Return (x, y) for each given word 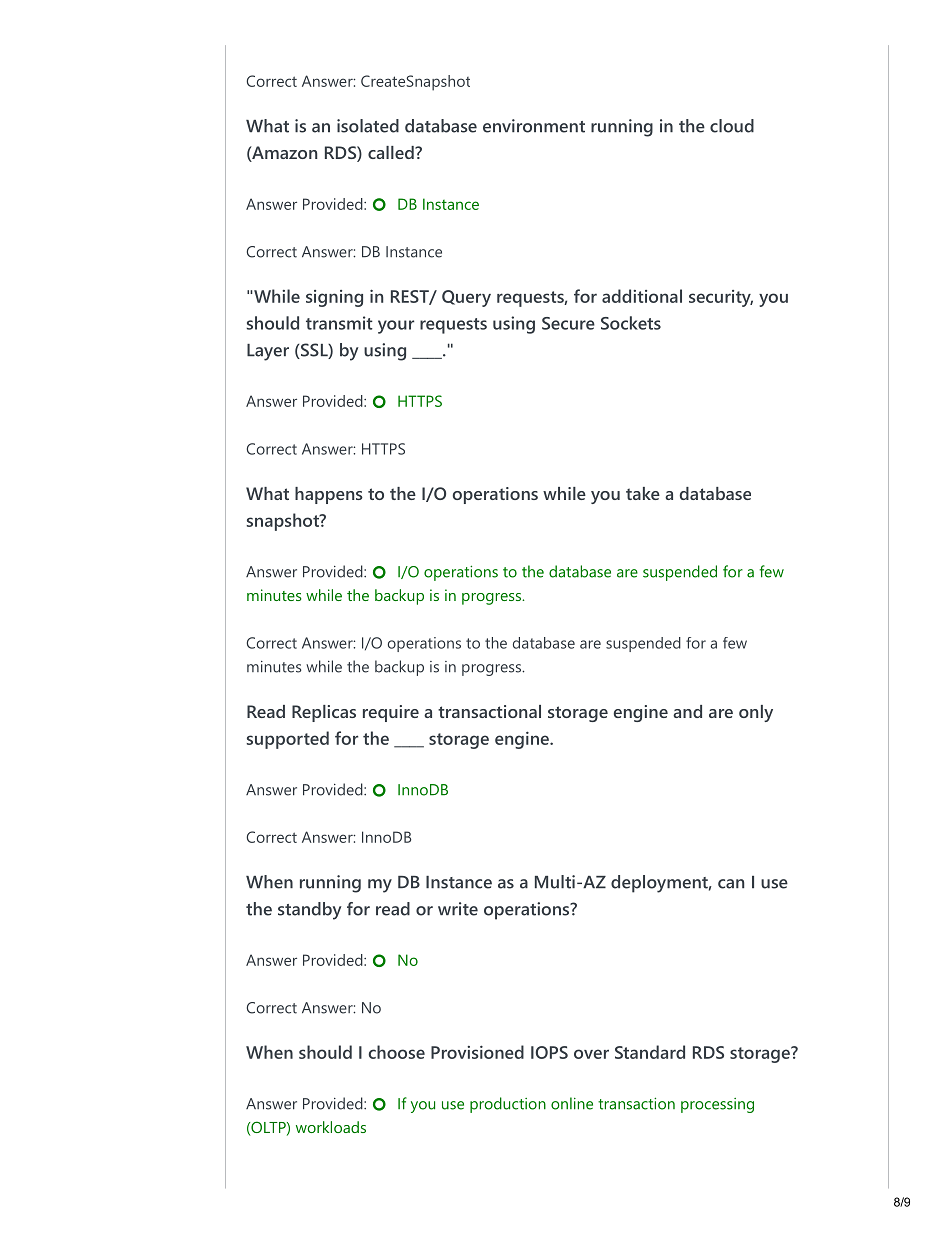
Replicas (324, 713)
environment (534, 126)
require (391, 713)
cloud (732, 126)
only (756, 713)
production (508, 1105)
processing (717, 1105)
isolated (368, 126)
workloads (331, 1127)
